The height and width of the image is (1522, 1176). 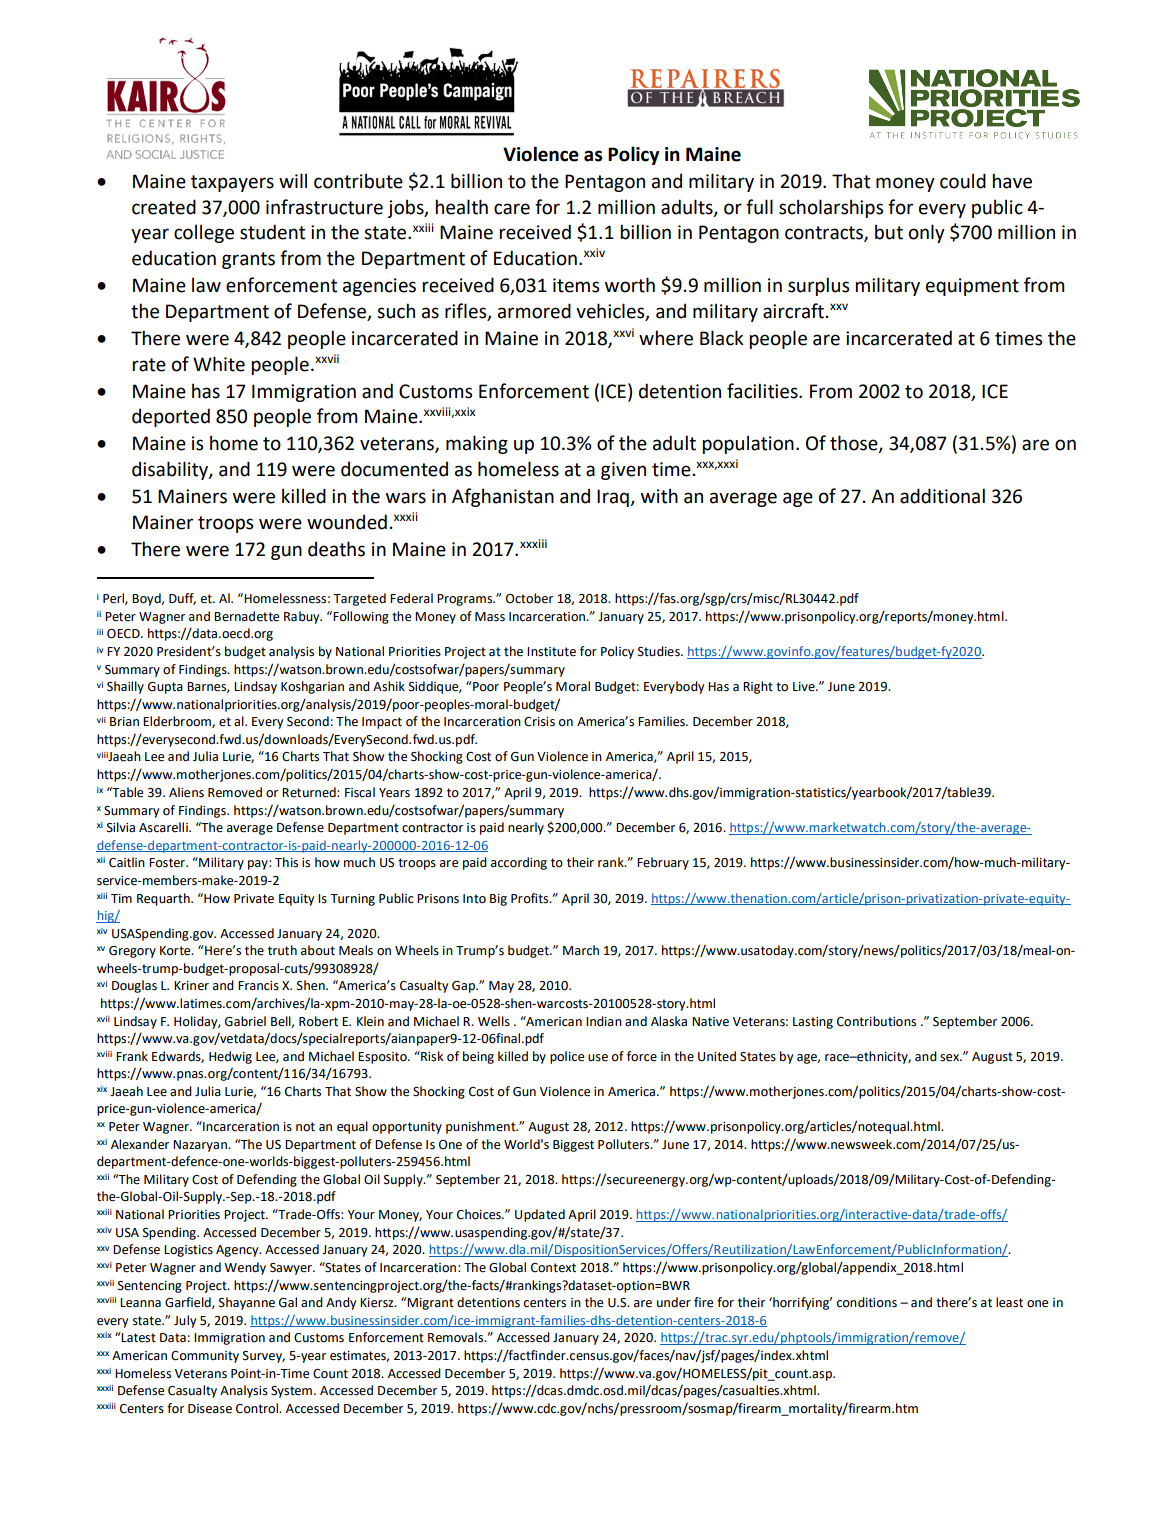 What do you see at coordinates (176, 951) in the image?
I see `Korte` at bounding box center [176, 951].
